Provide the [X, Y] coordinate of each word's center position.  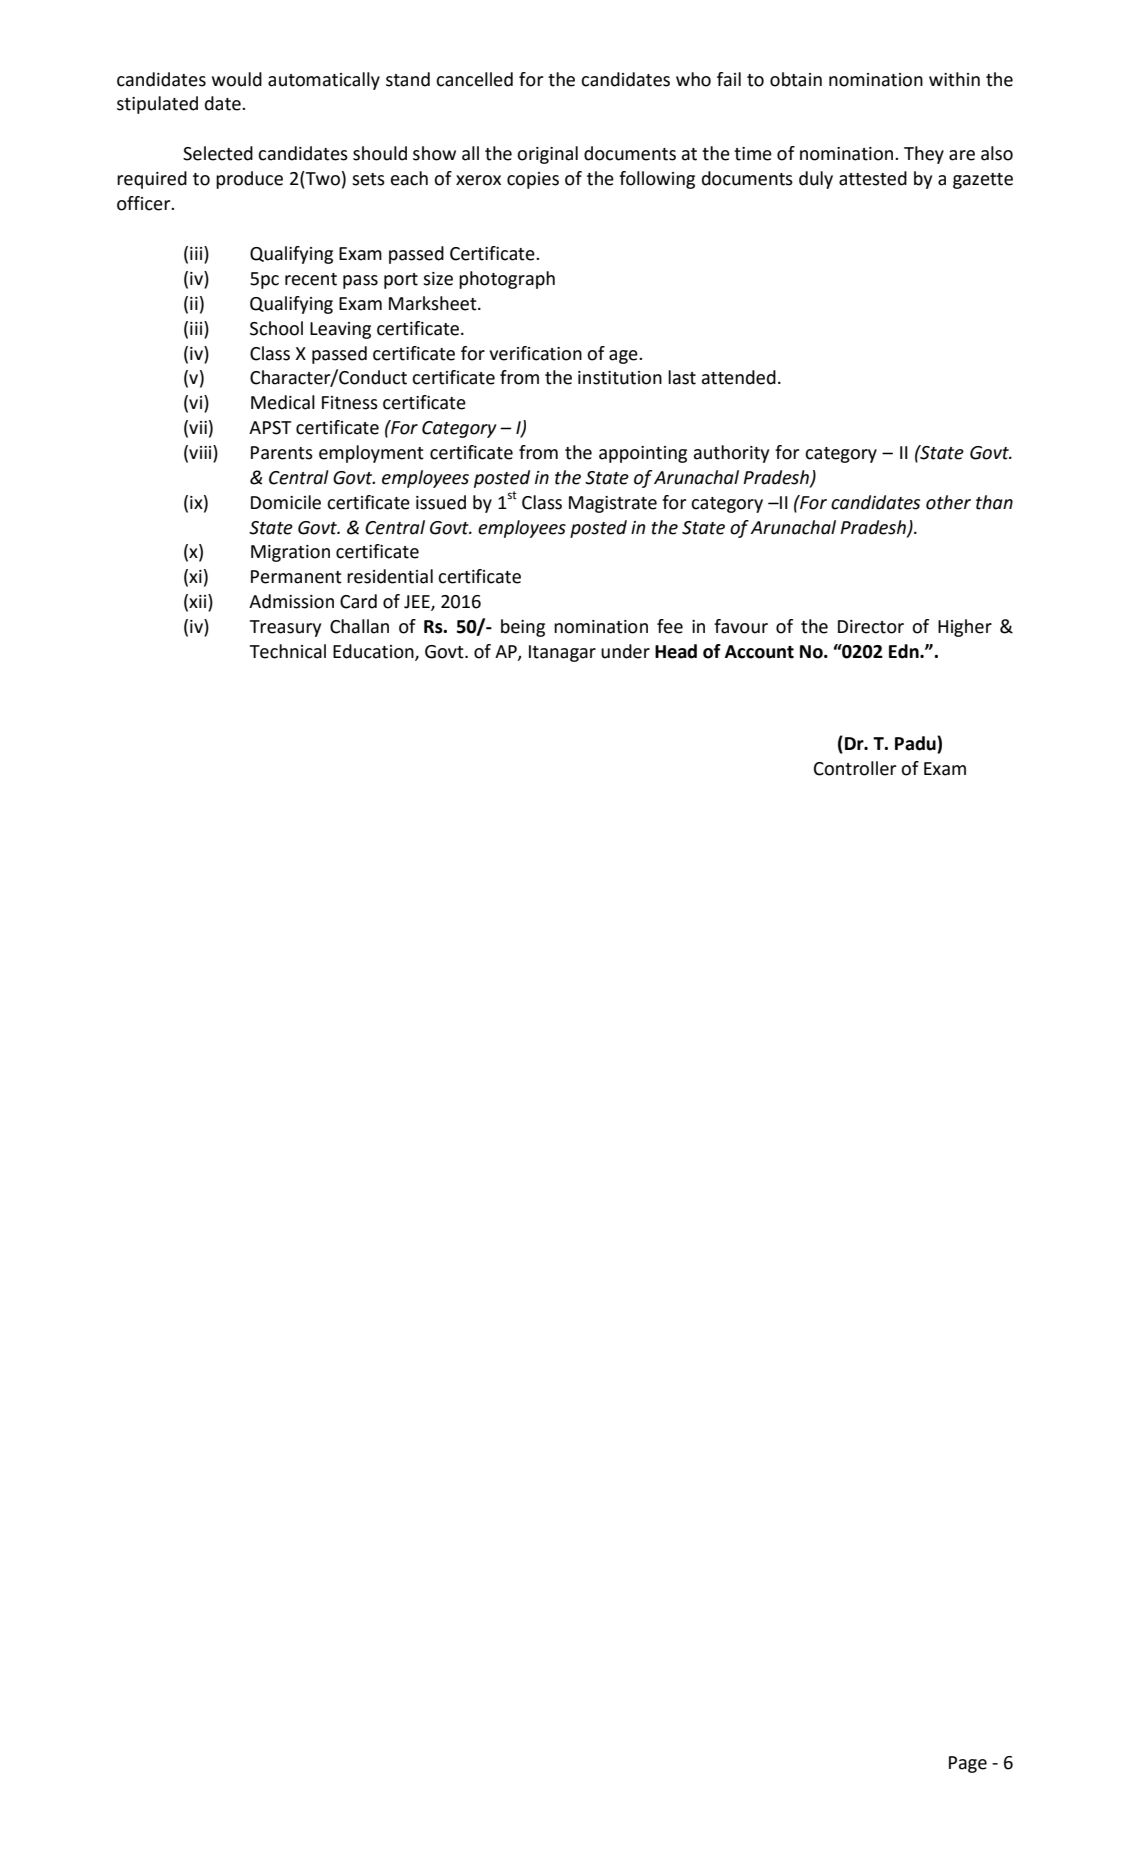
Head [676, 651]
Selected [218, 153]
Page [968, 1764]
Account [759, 652]
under [625, 651]
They [924, 155]
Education [374, 652]
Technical [288, 651]
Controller [855, 768]
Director [871, 627]
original [547, 155]
